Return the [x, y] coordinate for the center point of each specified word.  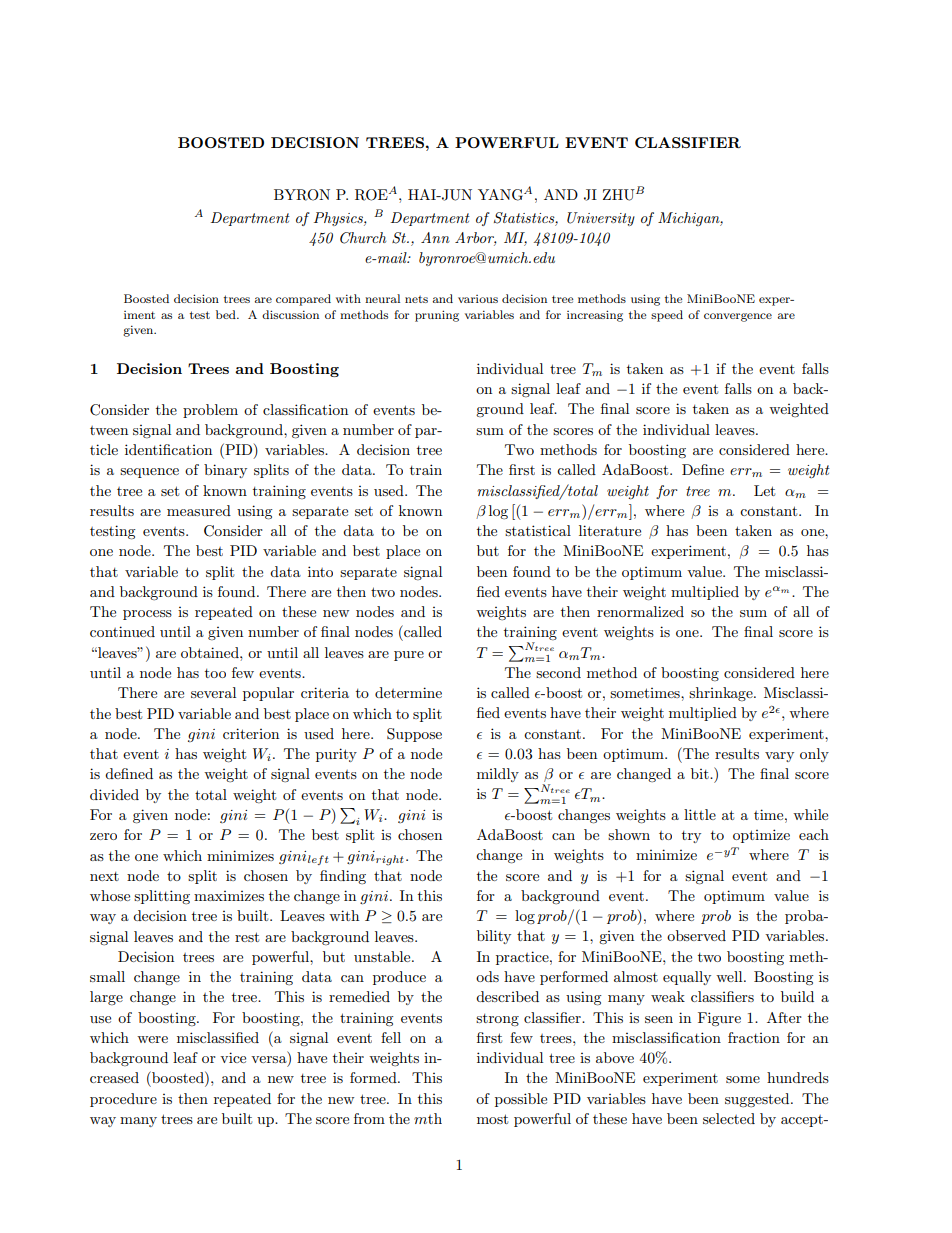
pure [409, 656]
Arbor [476, 239]
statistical [538, 530]
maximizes [229, 896]
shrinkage [722, 694]
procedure [123, 1100]
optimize [761, 836]
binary [225, 471]
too [215, 673]
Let [764, 490]
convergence [738, 317]
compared [303, 300]
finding [343, 877]
